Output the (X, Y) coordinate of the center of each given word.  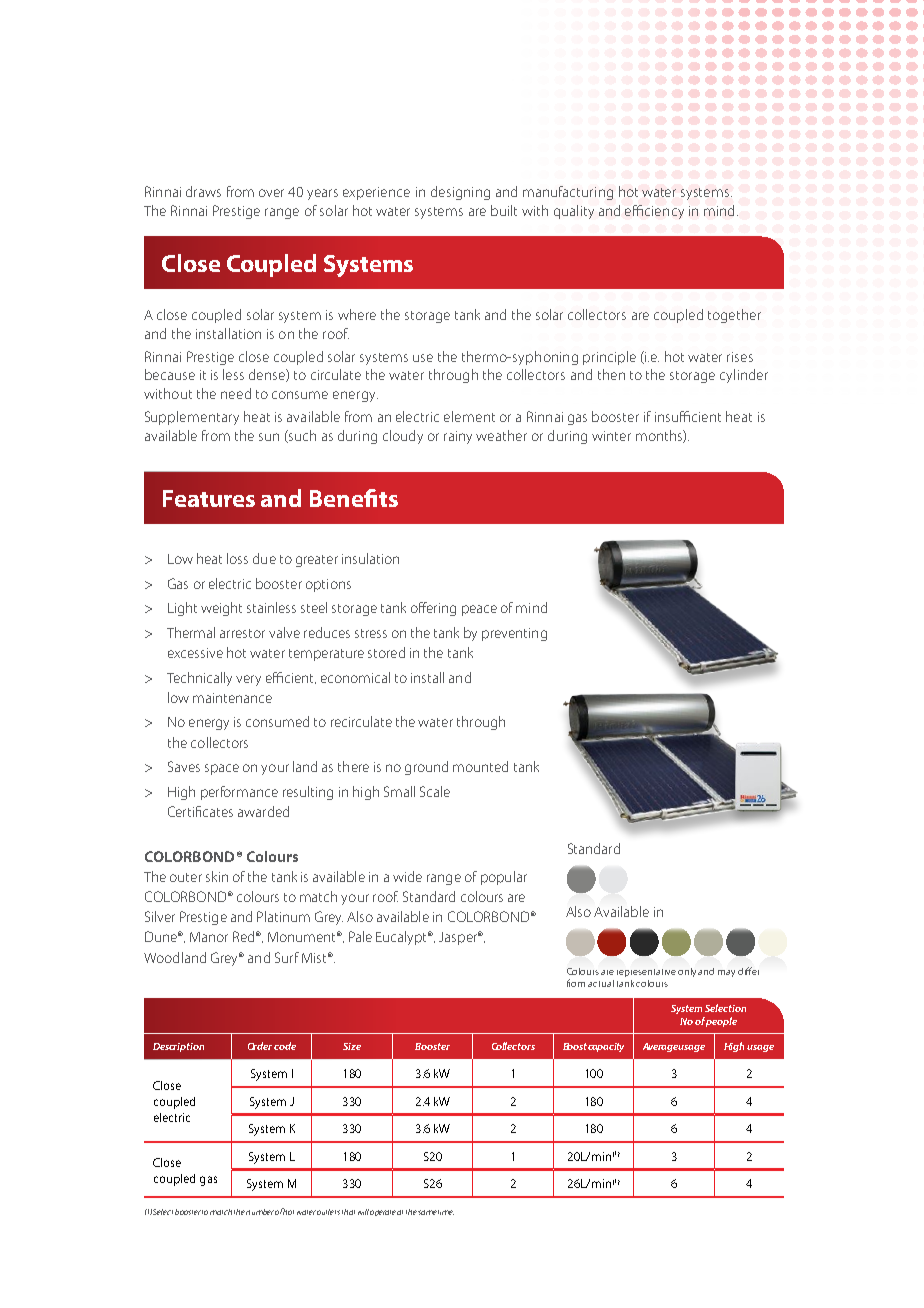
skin (217, 876)
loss (237, 558)
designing (460, 193)
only (688, 972)
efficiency (654, 212)
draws (203, 191)
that (348, 1212)
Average (661, 1047)
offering (433, 609)
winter (611, 436)
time (446, 1212)
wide (407, 876)
